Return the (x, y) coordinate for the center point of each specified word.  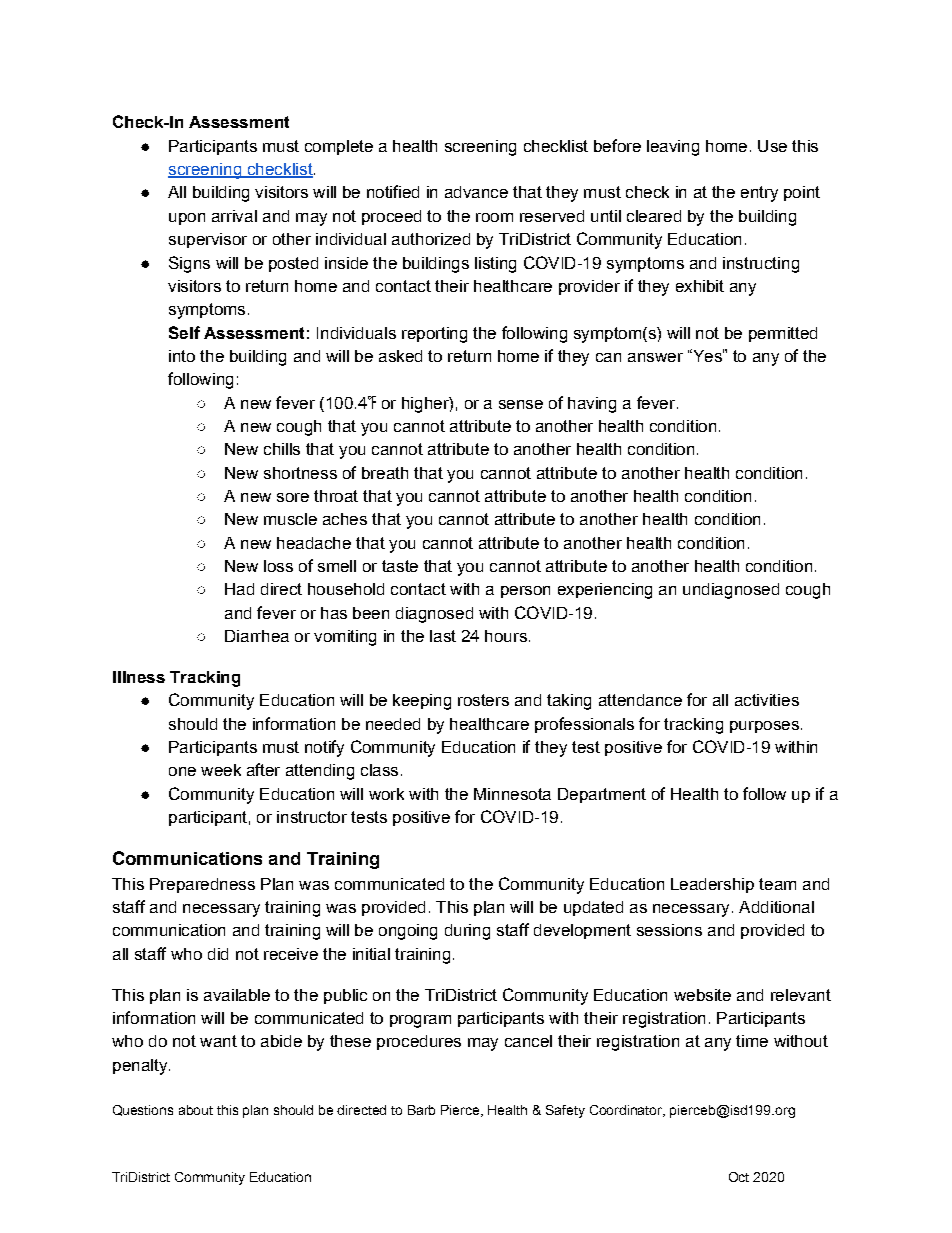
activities (767, 700)
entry (759, 194)
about (196, 1110)
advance (476, 192)
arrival (234, 216)
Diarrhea (257, 636)
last (443, 636)
